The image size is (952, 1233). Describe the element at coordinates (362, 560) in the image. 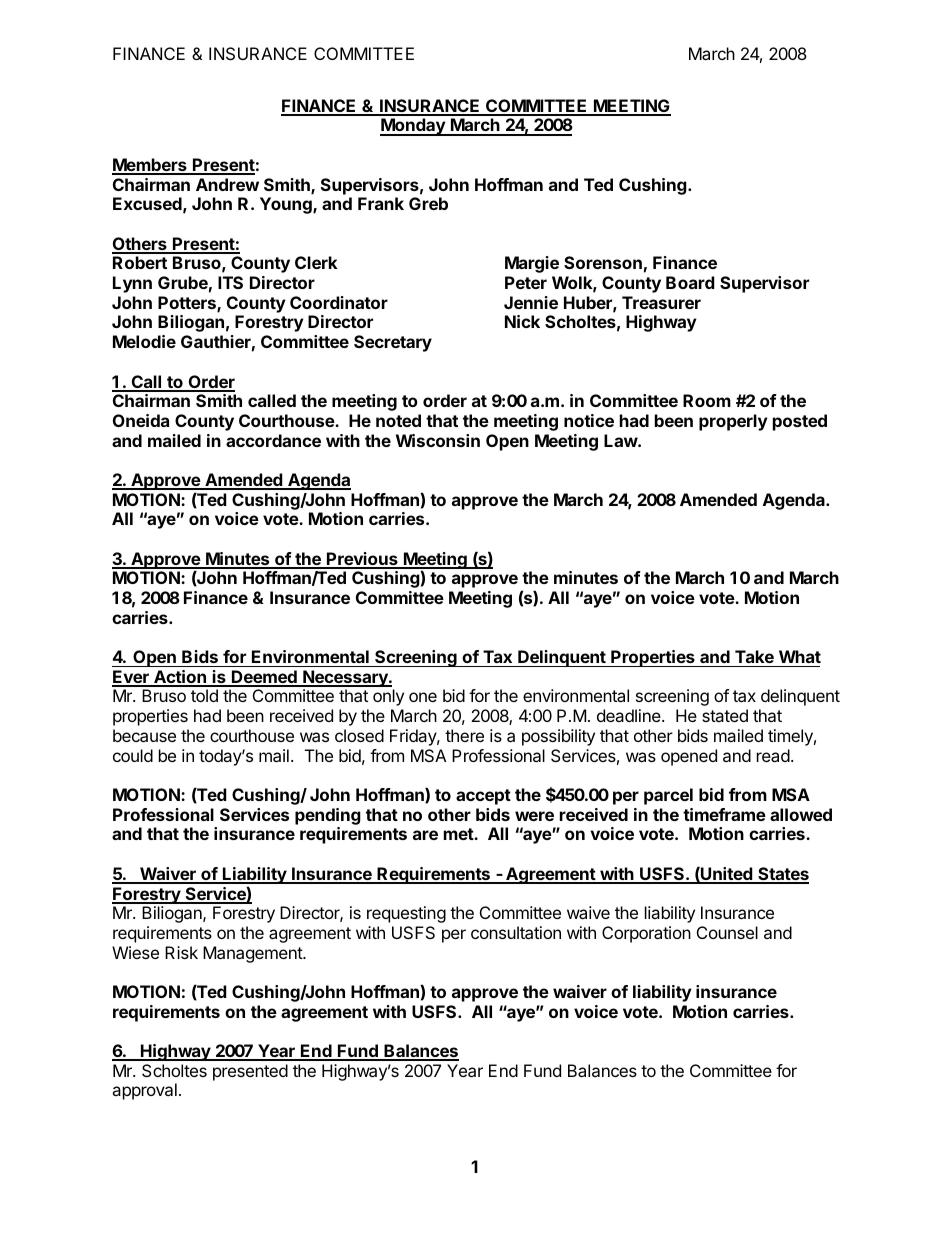

I see `Previous` at that location.
